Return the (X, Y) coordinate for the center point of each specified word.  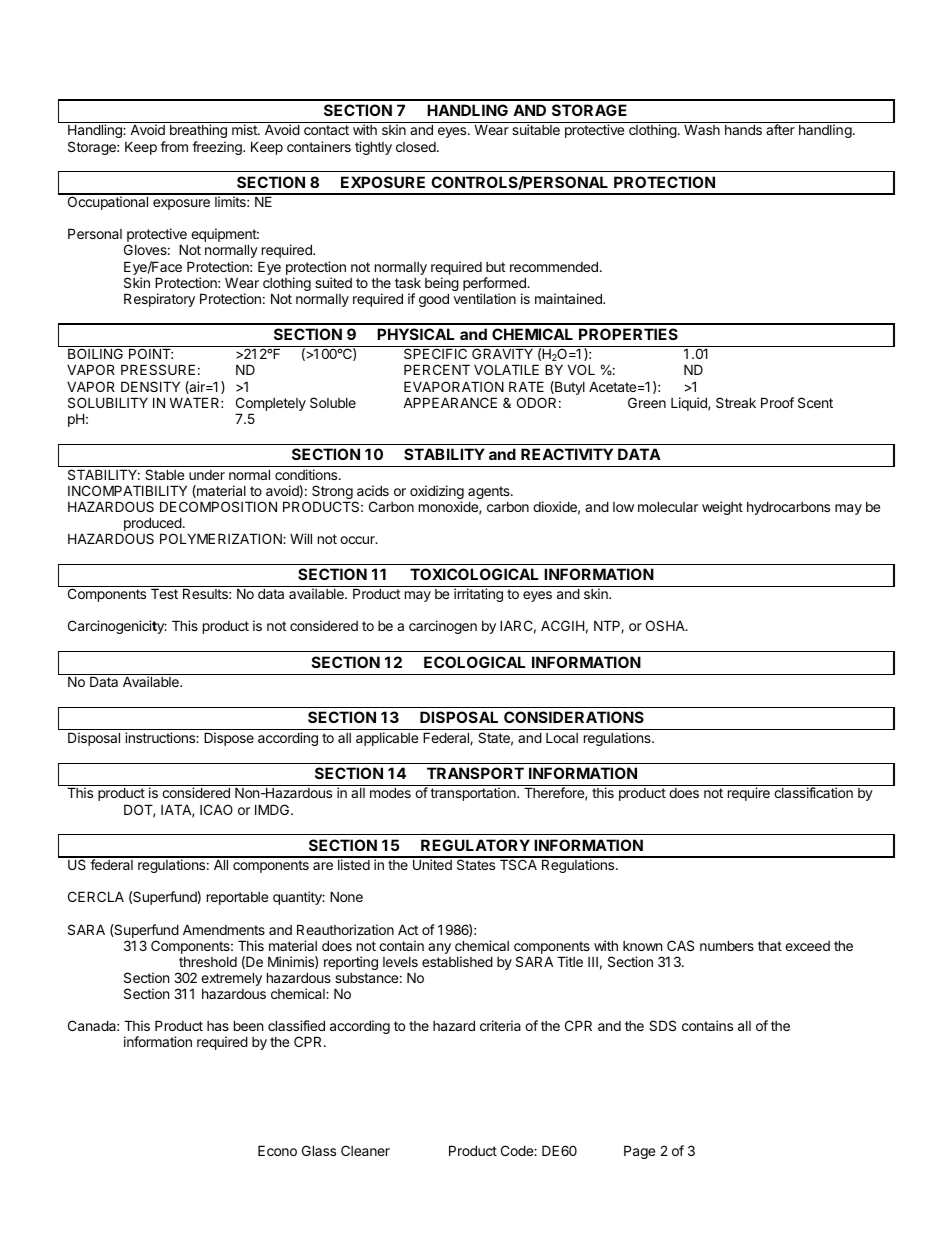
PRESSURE (158, 369)
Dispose (229, 739)
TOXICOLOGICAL (474, 574)
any (439, 948)
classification (813, 792)
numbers (727, 945)
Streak (736, 402)
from (174, 146)
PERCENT (437, 369)
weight (722, 508)
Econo (277, 1150)
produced (153, 525)
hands (743, 129)
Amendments (224, 929)
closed (417, 147)
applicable (387, 739)
